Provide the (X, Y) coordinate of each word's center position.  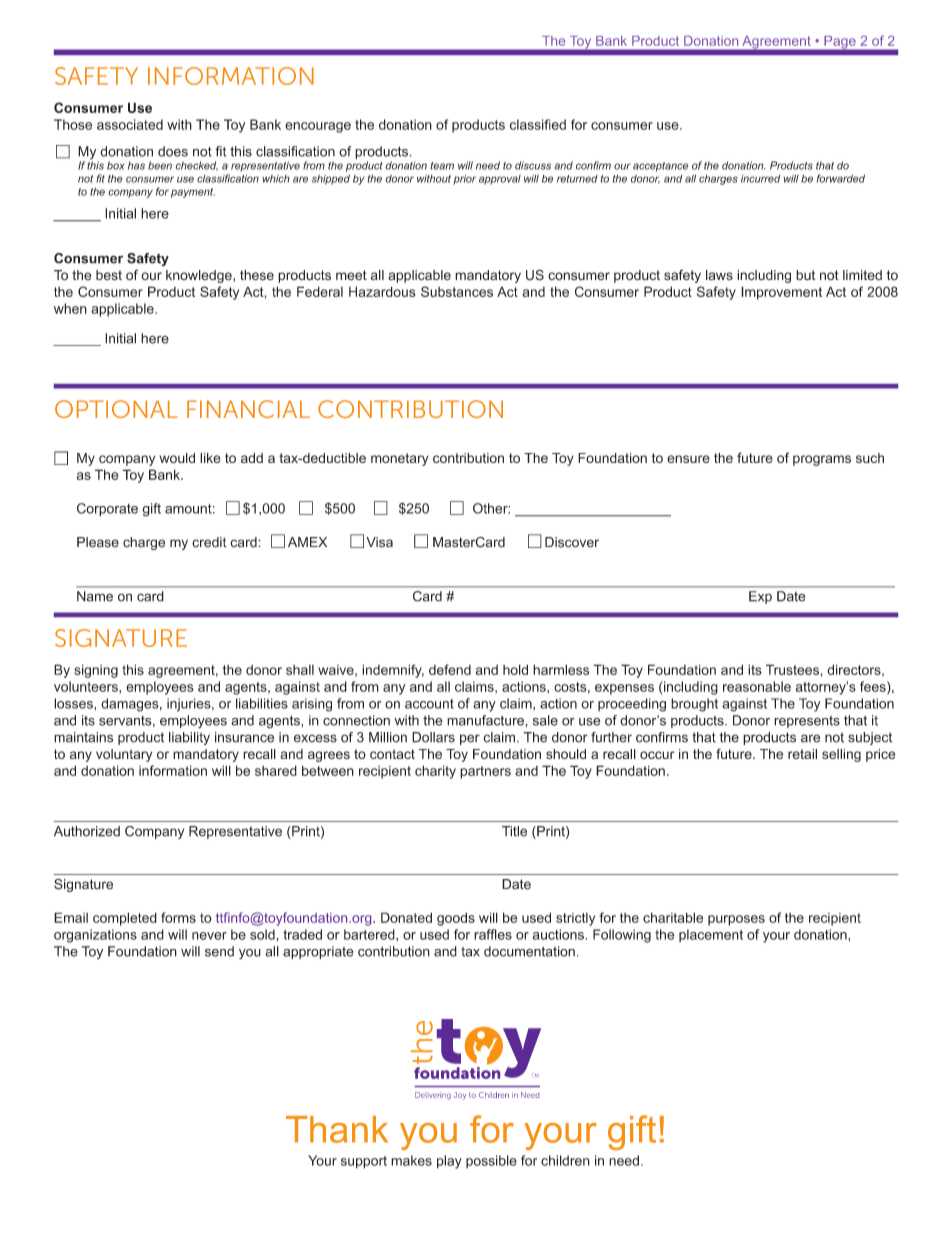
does (173, 151)
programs (822, 460)
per (470, 739)
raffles (493, 934)
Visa (379, 542)
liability (189, 738)
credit (209, 542)
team (442, 166)
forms (178, 917)
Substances (457, 291)
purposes (736, 920)
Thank (337, 1129)
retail (802, 754)
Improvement (781, 293)
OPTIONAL (116, 409)
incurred (760, 179)
